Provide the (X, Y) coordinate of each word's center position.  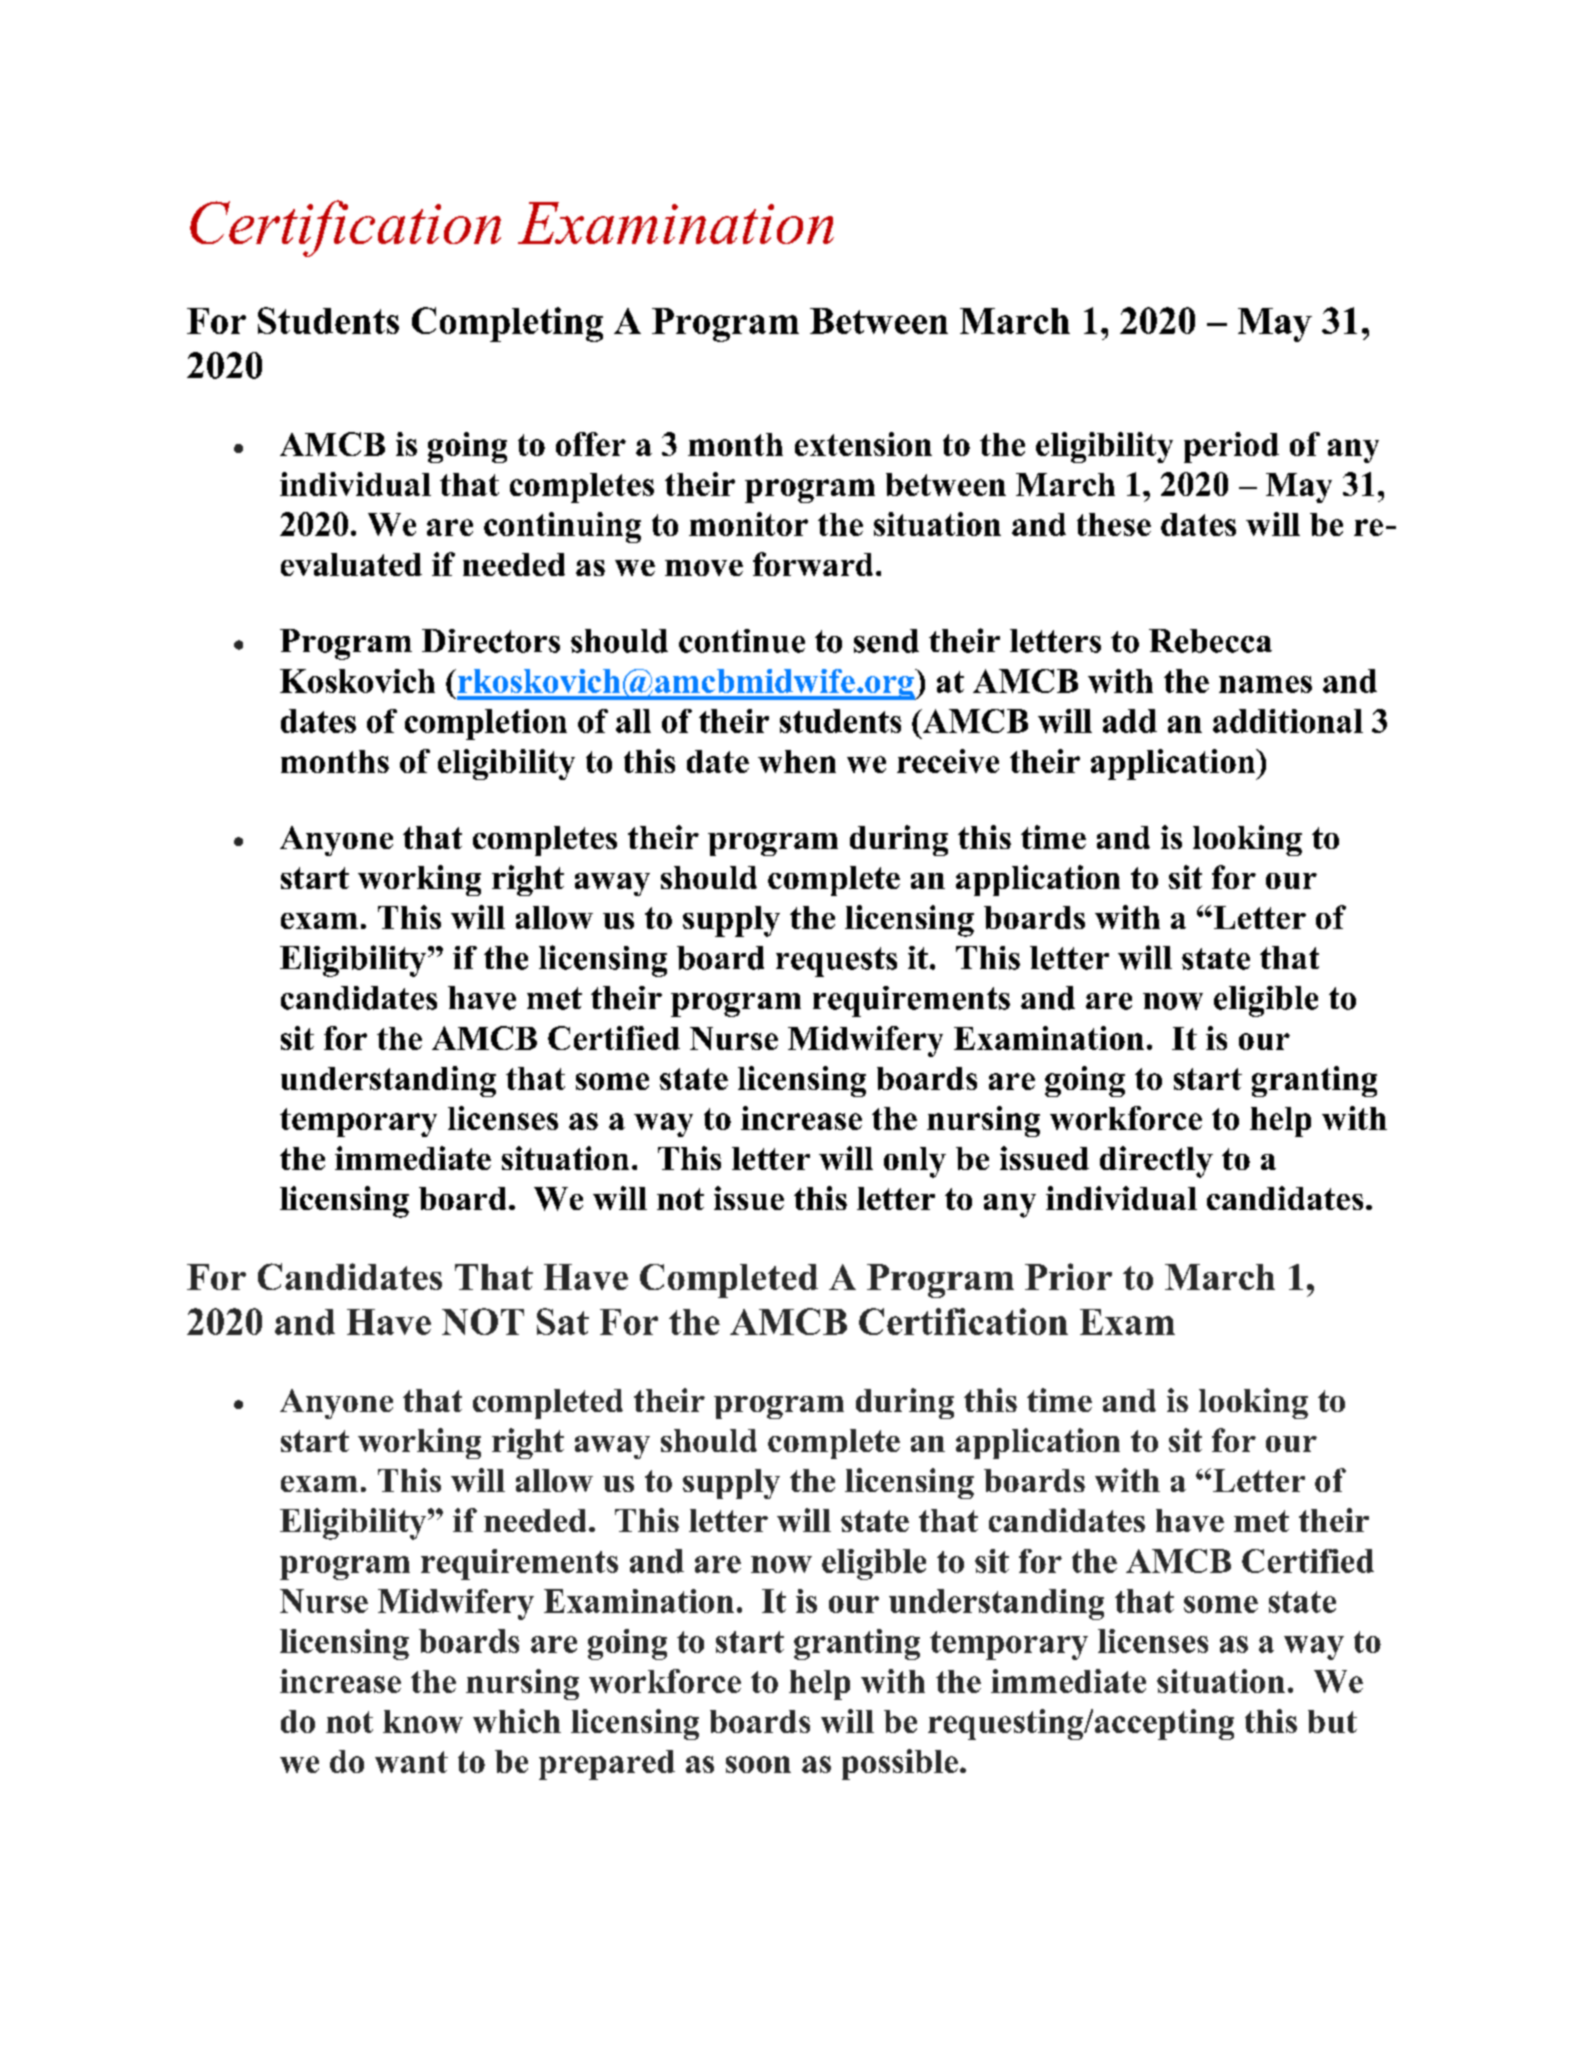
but (1332, 1721)
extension (863, 444)
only (915, 1162)
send (886, 641)
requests (836, 962)
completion (486, 724)
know (423, 1721)
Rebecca (1210, 641)
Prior (1068, 1276)
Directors (491, 641)
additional (1288, 721)
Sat (563, 1321)
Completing (507, 324)
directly (1156, 1162)
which (517, 1721)
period (1231, 447)
